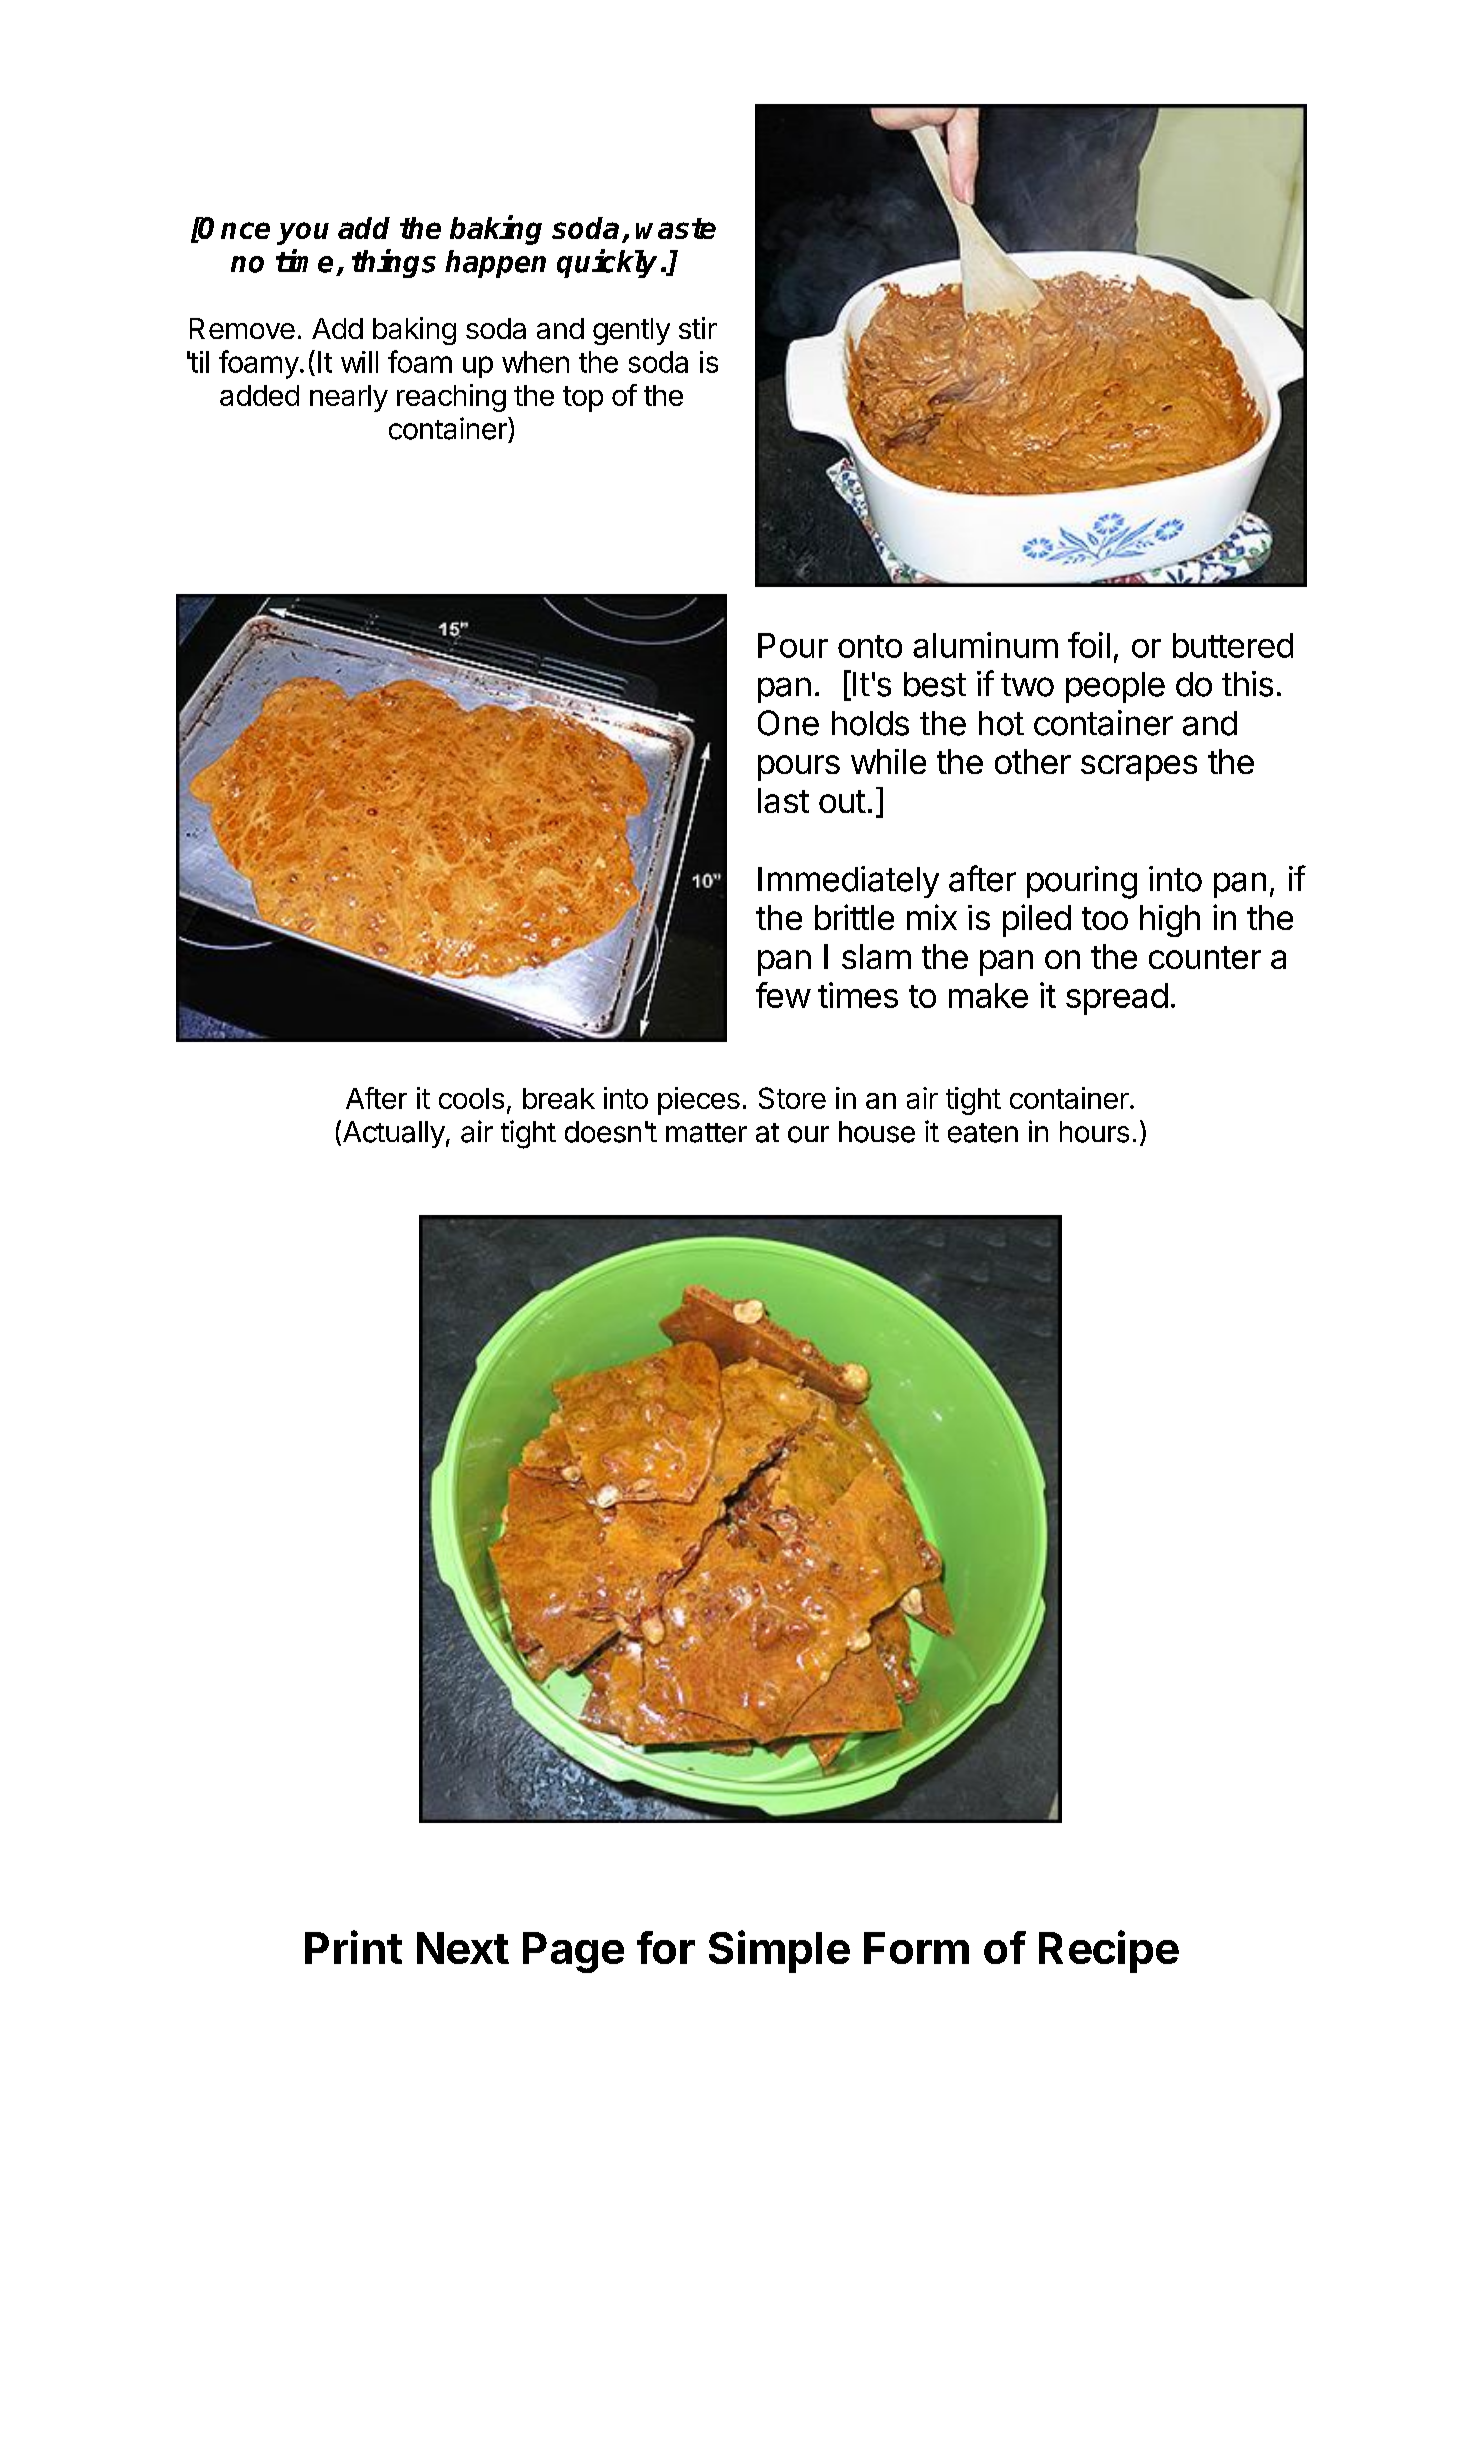 Image resolution: width=1481 pixels, height=2438 pixels. What do you see at coordinates (353, 1947) in the screenshot?
I see `Print` at bounding box center [353, 1947].
